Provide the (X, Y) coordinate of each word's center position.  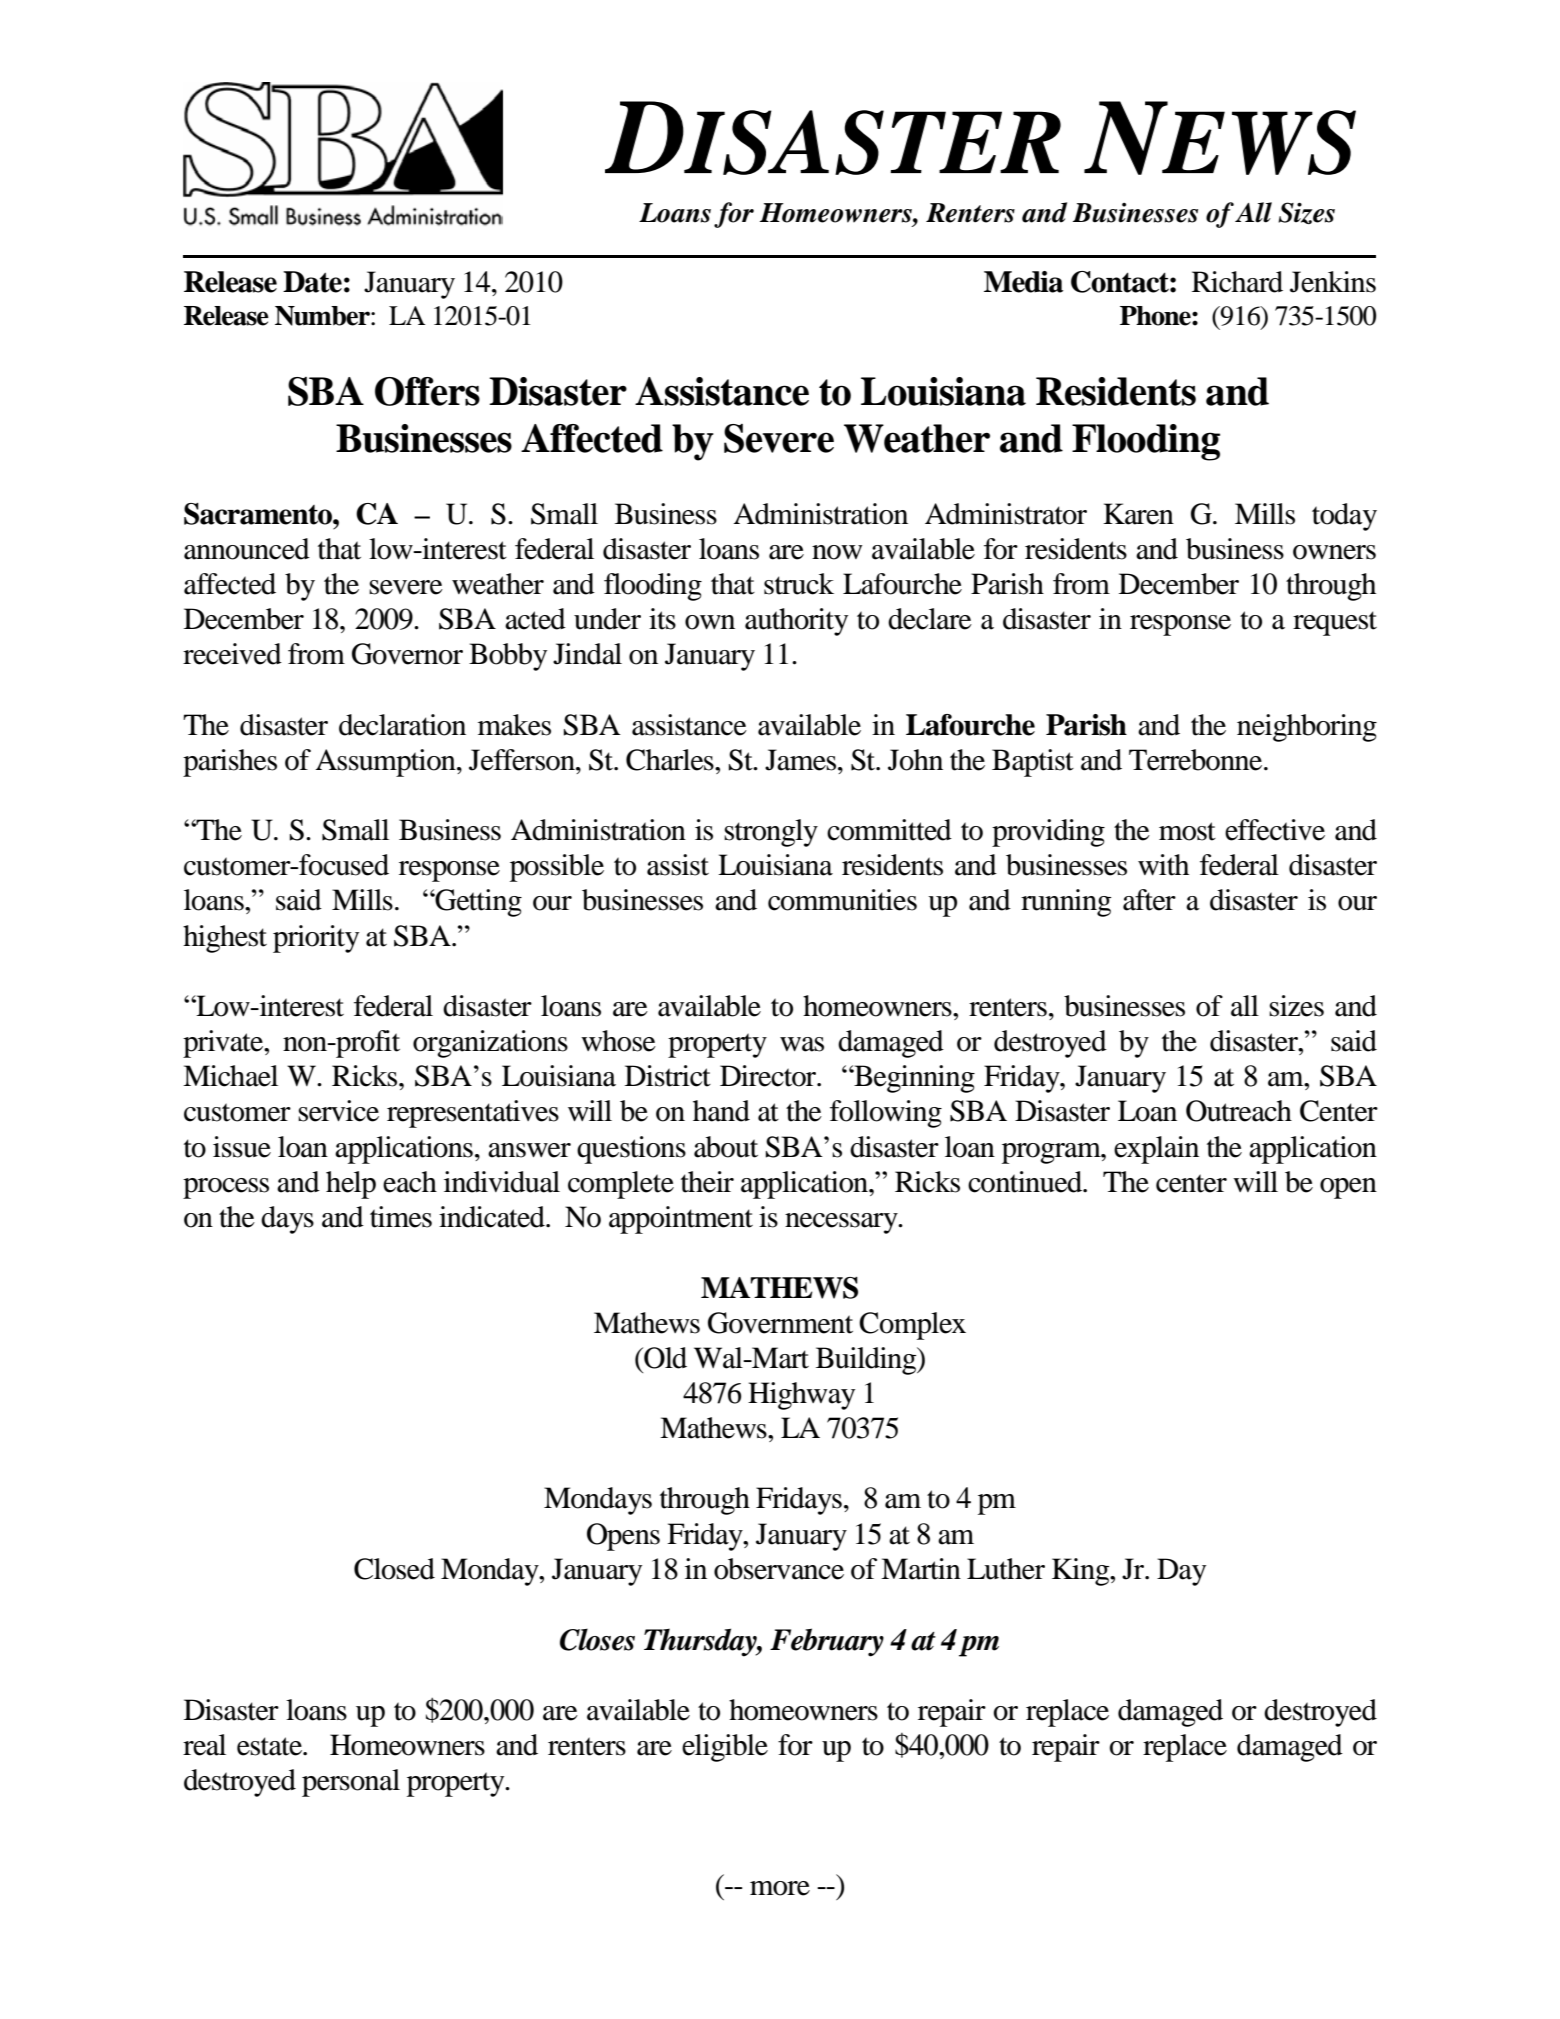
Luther (1006, 1569)
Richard (1237, 282)
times (401, 1217)
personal (351, 1783)
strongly (771, 833)
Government (780, 1323)
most (1187, 831)
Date (312, 282)
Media (1023, 282)
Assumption (386, 763)
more (780, 1888)
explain (1156, 1150)
